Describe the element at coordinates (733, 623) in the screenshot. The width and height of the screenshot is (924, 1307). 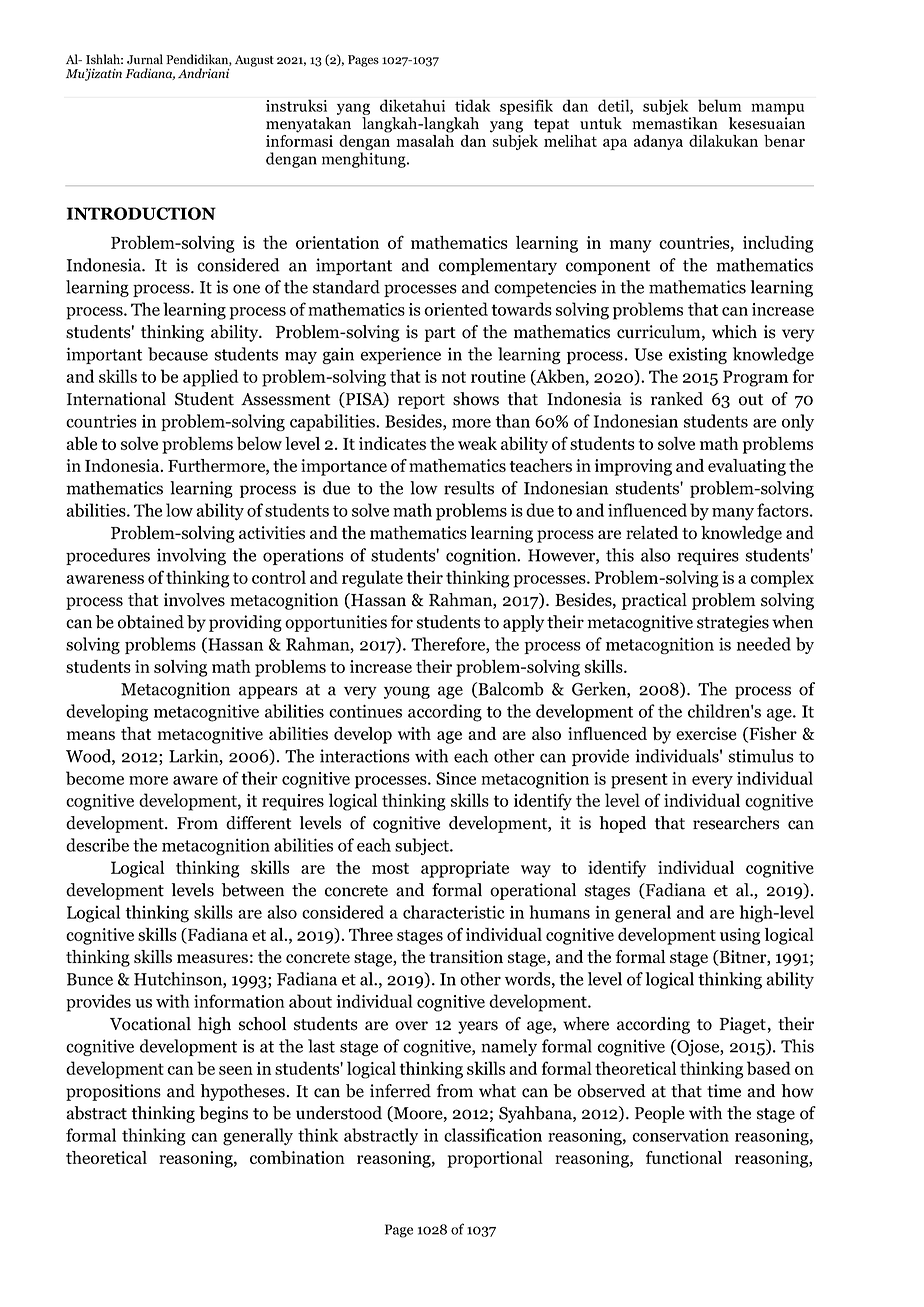
I see `strategies` at that location.
